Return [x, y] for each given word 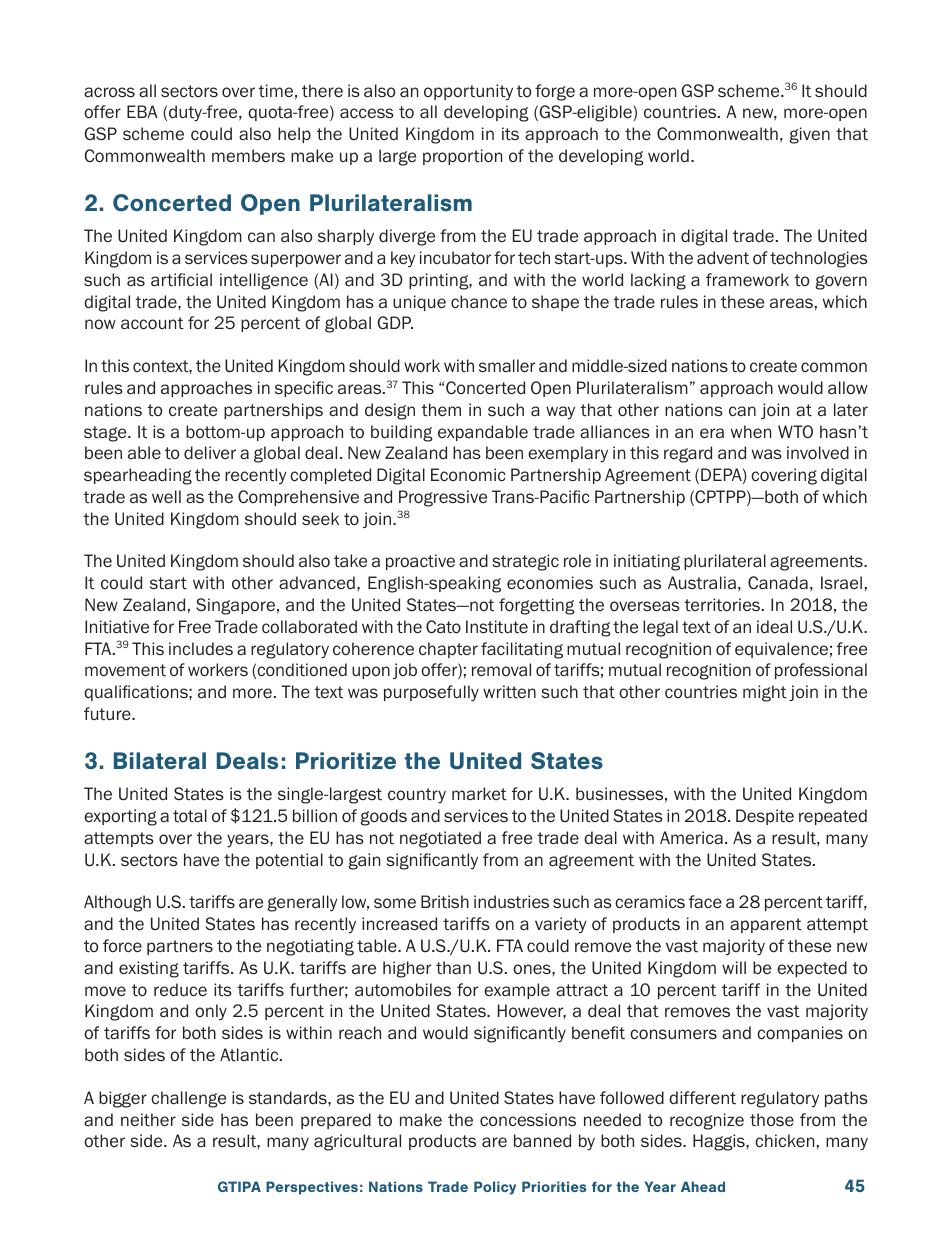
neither [148, 1120]
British [445, 902]
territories [723, 605]
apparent [766, 925]
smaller [507, 366]
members [248, 156]
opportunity [468, 92]
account [152, 323]
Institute [497, 627]
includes [201, 649]
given [810, 135]
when [751, 432]
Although [117, 903]
